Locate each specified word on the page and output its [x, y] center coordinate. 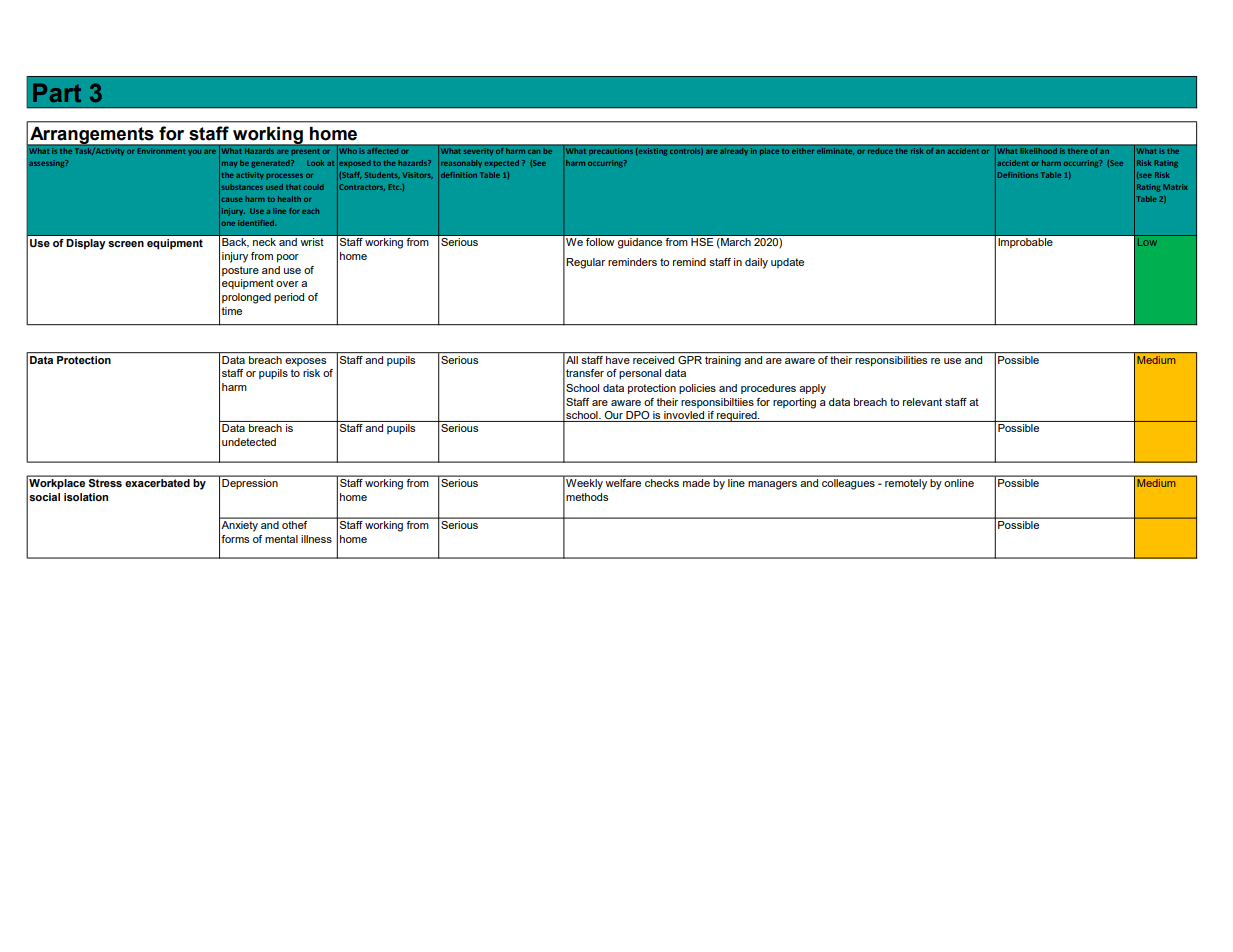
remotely [906, 484]
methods [587, 497]
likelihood [1038, 151]
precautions [611, 152]
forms [235, 539]
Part [57, 92]
